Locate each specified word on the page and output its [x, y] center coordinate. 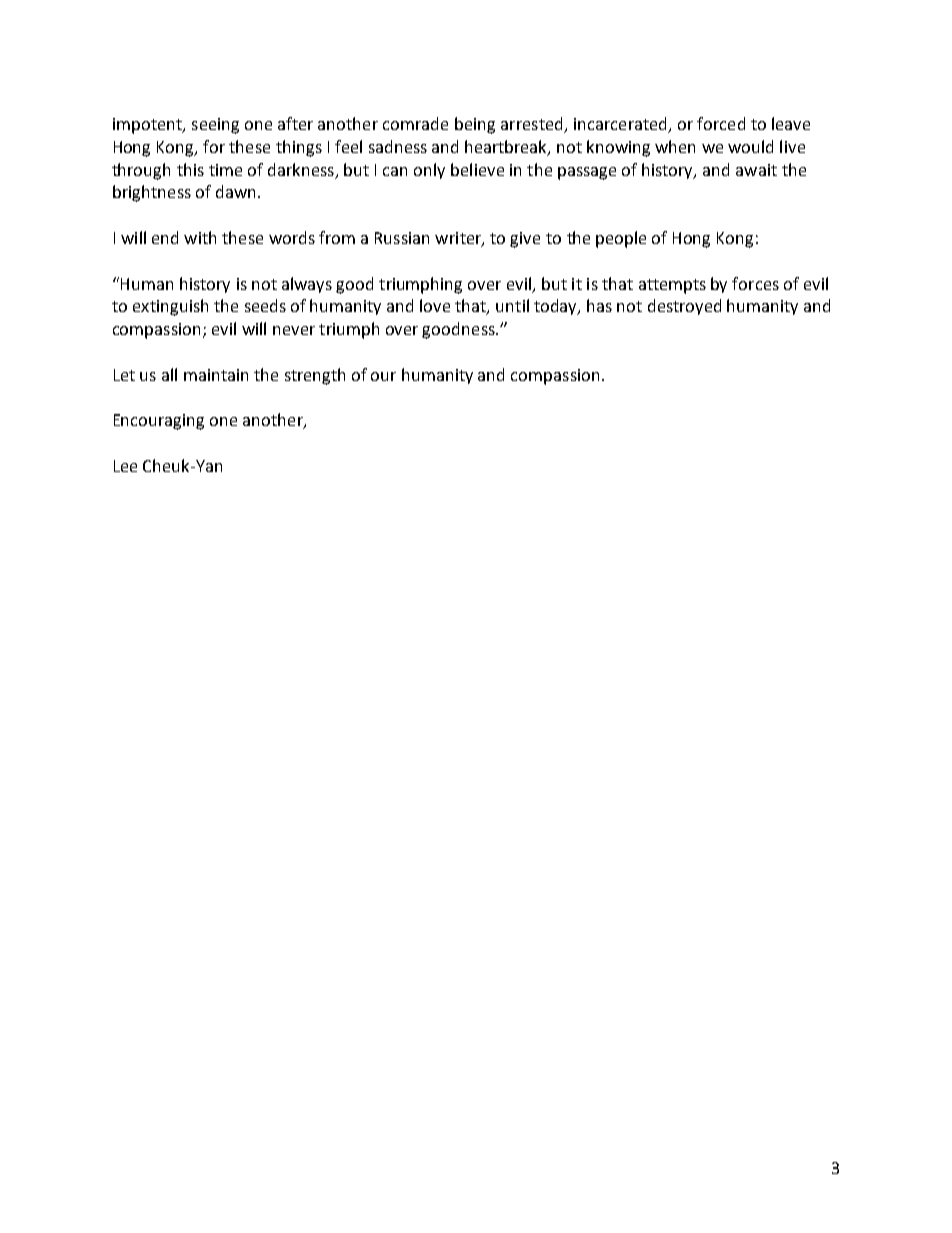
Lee [125, 466]
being [475, 125]
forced [721, 123]
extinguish [170, 307]
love [435, 305]
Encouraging [159, 422]
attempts [672, 286]
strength [315, 376]
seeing [215, 126]
